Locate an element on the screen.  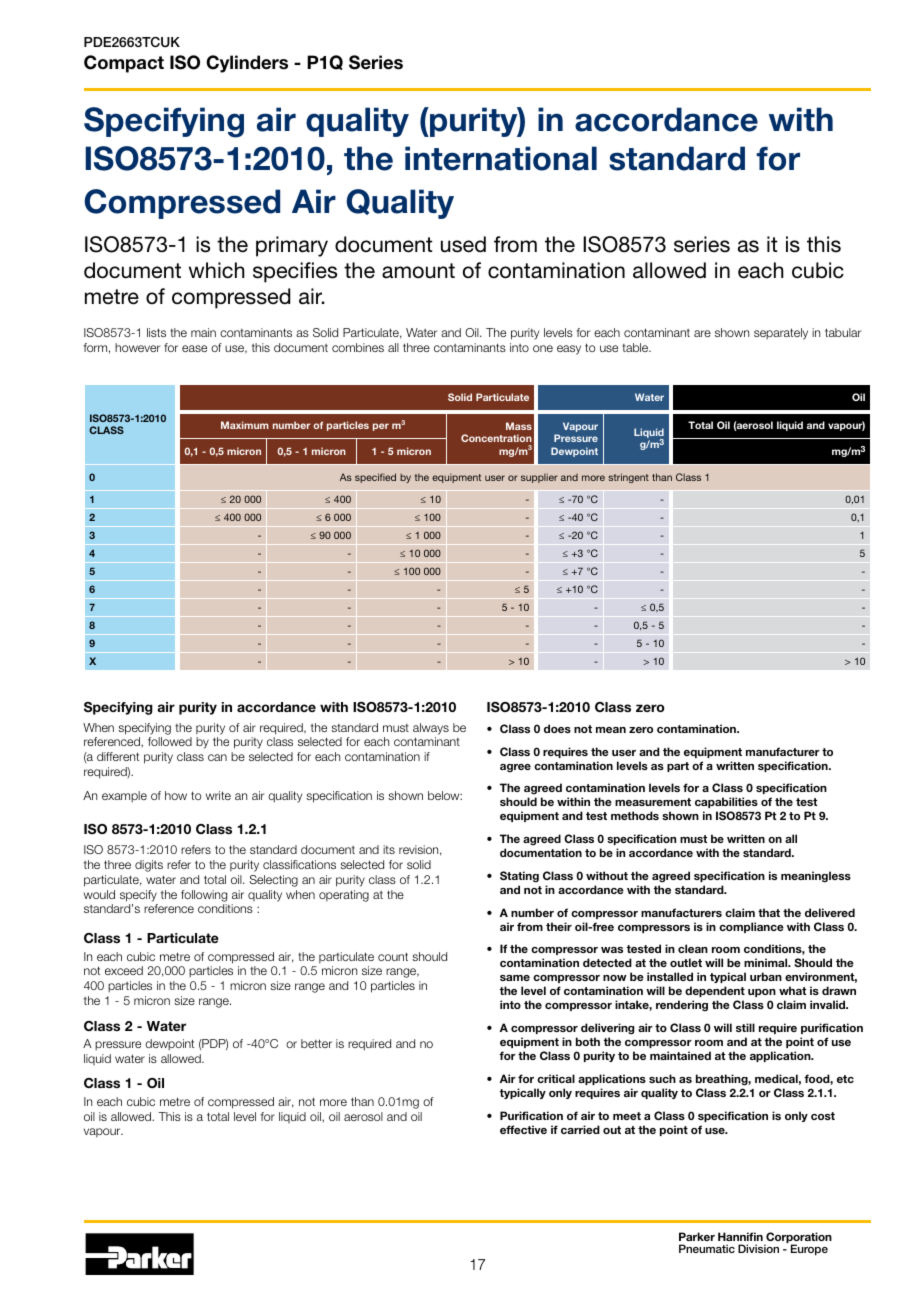
Cylinders is located at coordinates (247, 64).
